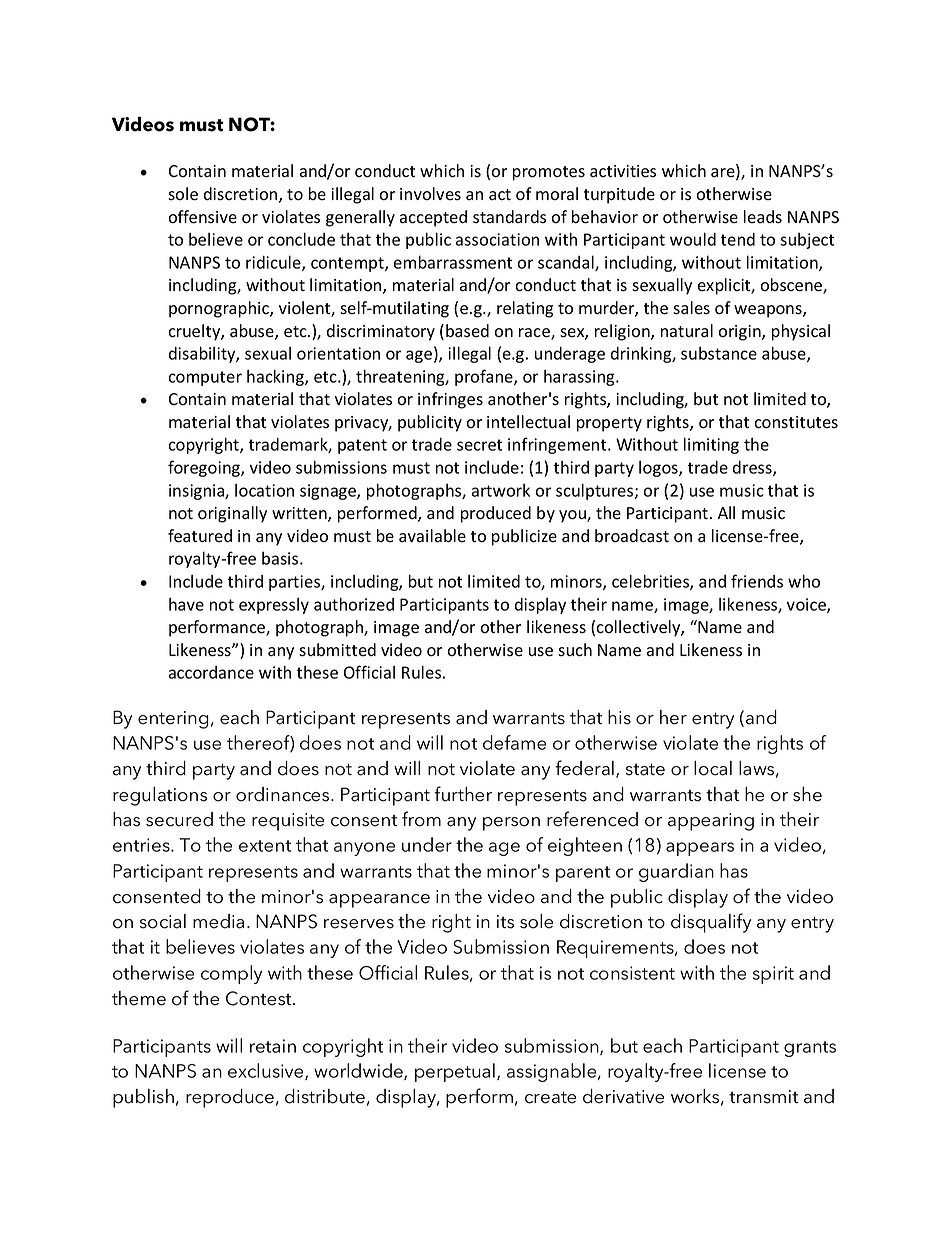  Describe the element at coordinates (757, 581) in the image. I see `friends` at that location.
